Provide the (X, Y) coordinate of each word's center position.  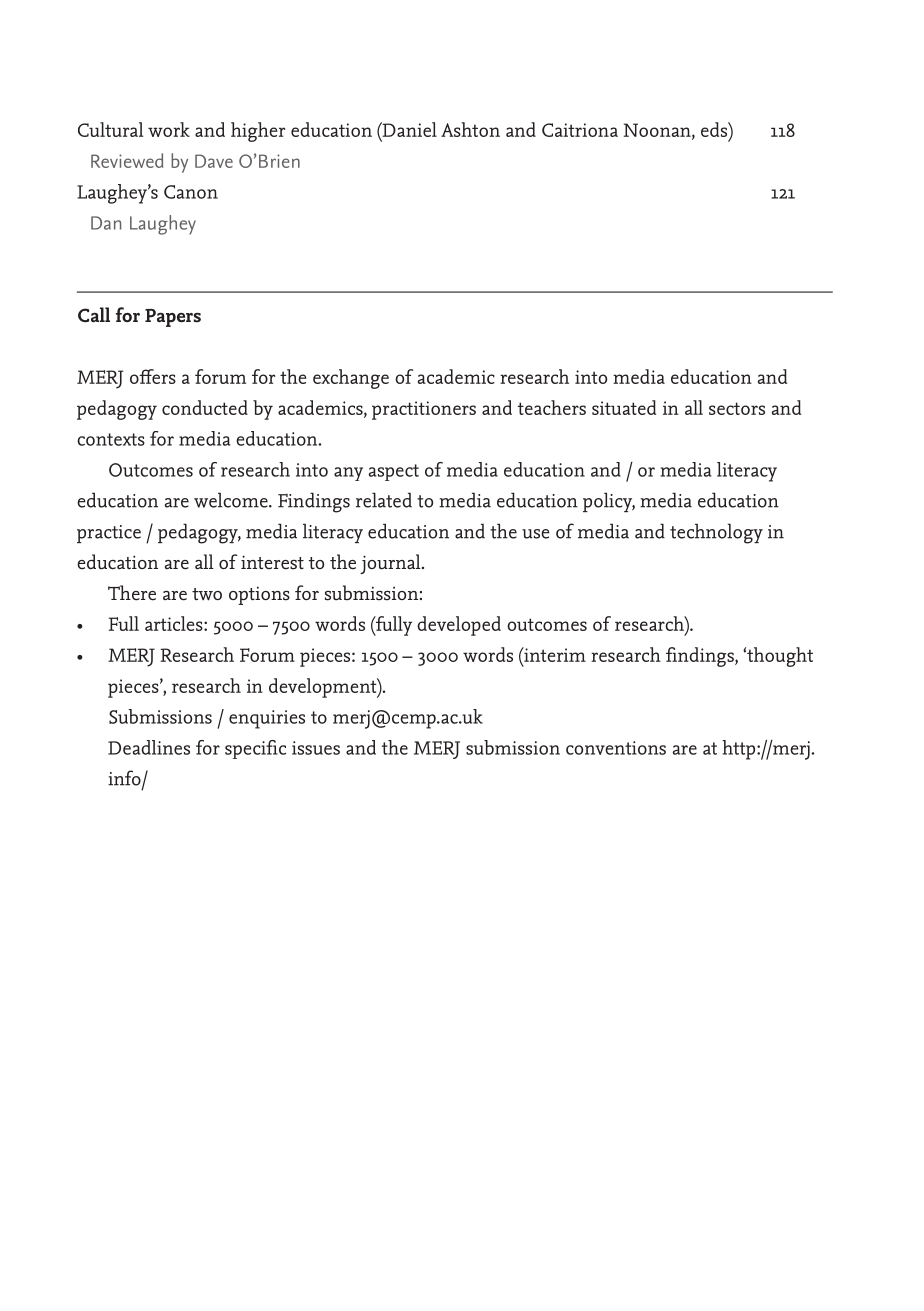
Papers (173, 318)
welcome (232, 500)
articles (175, 623)
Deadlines (149, 747)
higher (258, 132)
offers (153, 376)
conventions (616, 748)
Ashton (470, 129)
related (384, 500)
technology (716, 533)
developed (459, 626)
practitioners (424, 410)
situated (624, 407)
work (169, 129)
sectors (737, 408)
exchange (351, 379)
